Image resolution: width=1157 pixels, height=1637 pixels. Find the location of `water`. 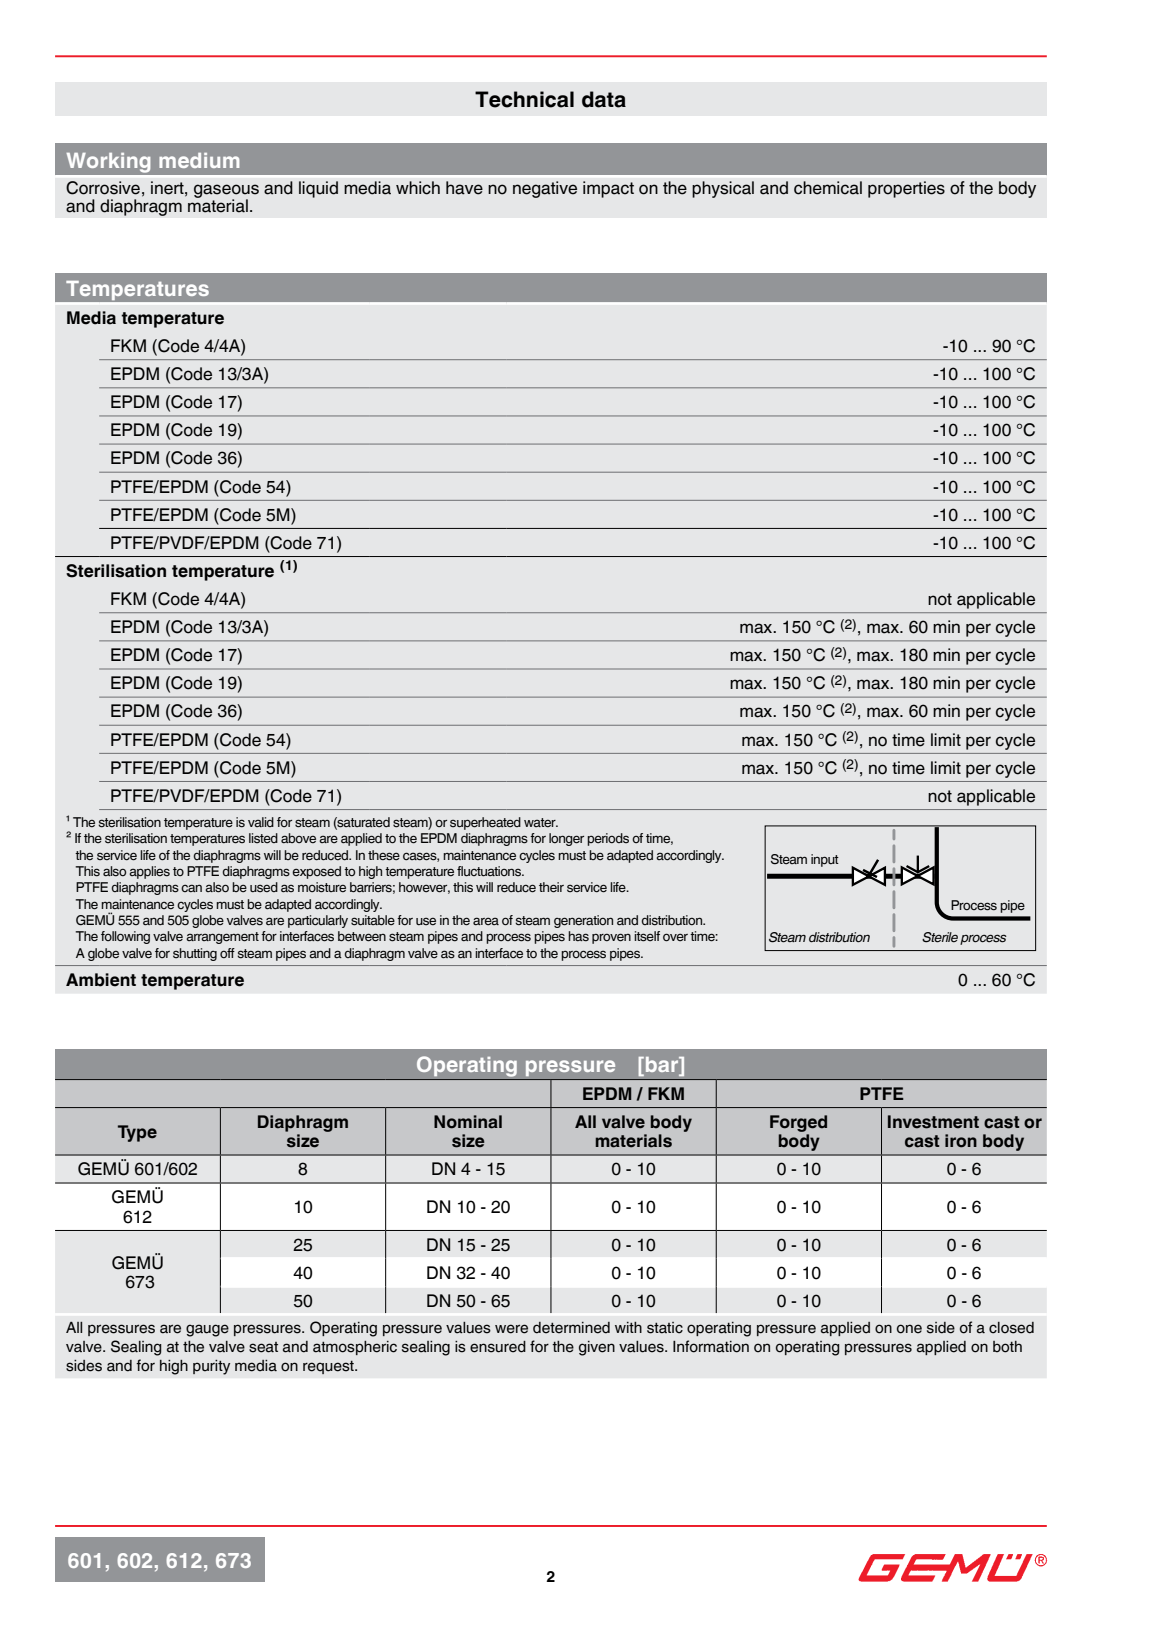

water is located at coordinates (541, 822).
